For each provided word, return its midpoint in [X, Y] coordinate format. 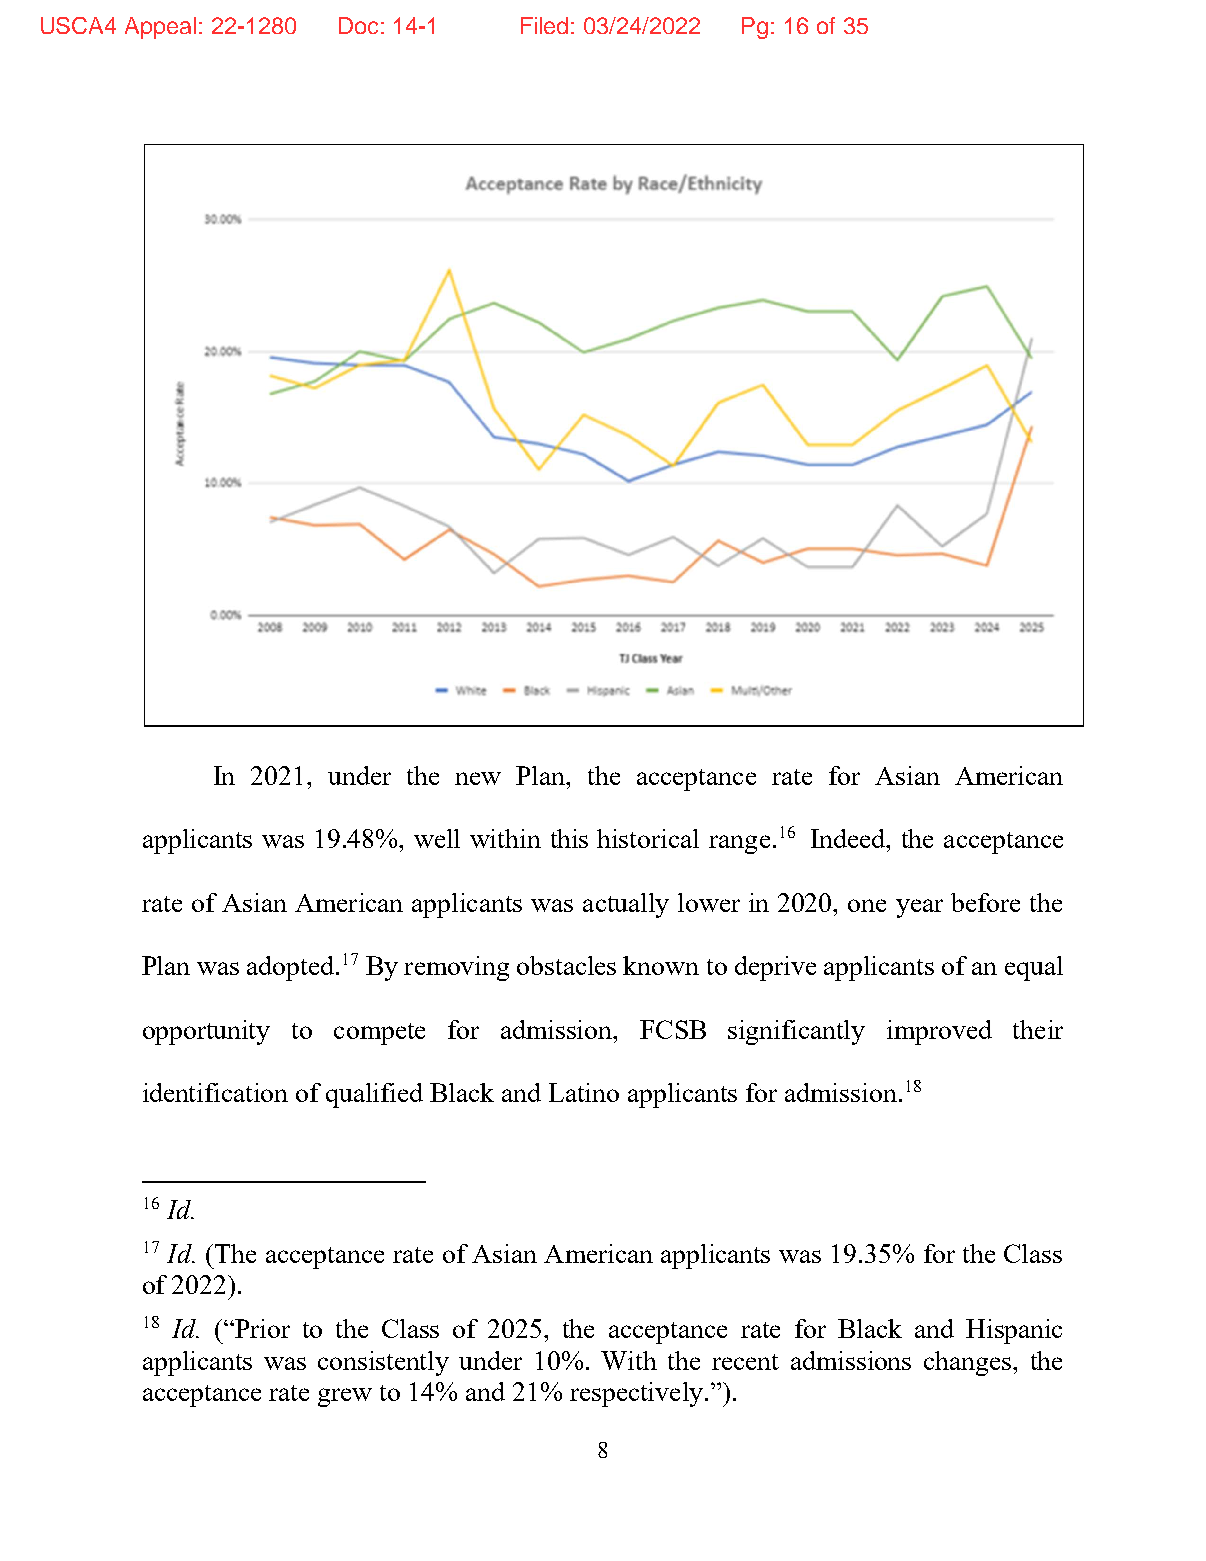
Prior [261, 1328]
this [569, 838]
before [985, 902]
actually [626, 905]
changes [969, 1363]
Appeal [160, 28]
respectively [636, 1394]
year [919, 908]
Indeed [849, 838]
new [478, 778]
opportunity [206, 1032]
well [437, 838]
